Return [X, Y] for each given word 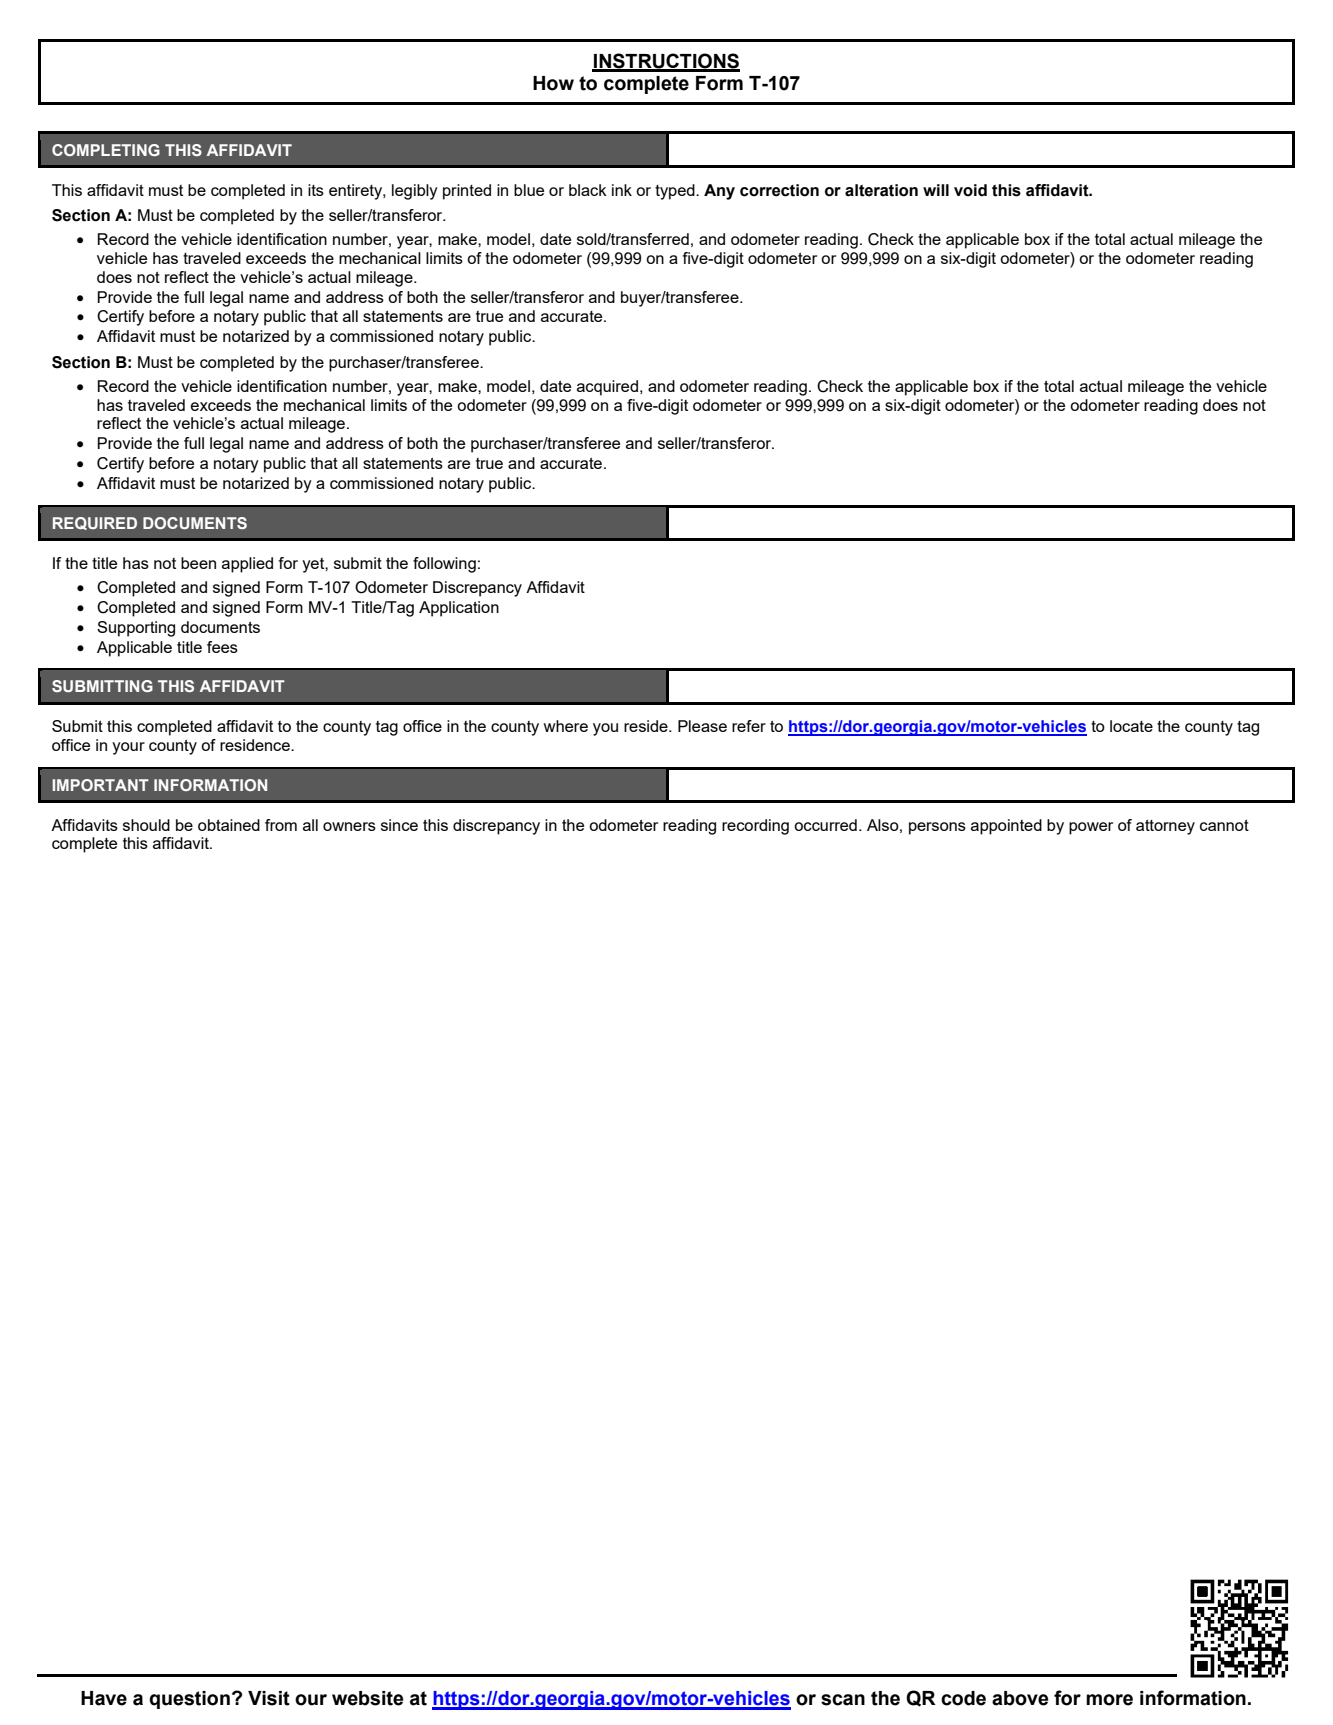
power [1091, 828]
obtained [229, 825]
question [189, 1700]
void [970, 190]
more [1109, 1700]
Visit [269, 1698]
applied [247, 565]
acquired [607, 388]
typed [676, 192]
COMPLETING [106, 150]
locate [1131, 726]
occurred [825, 825]
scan [843, 1700]
